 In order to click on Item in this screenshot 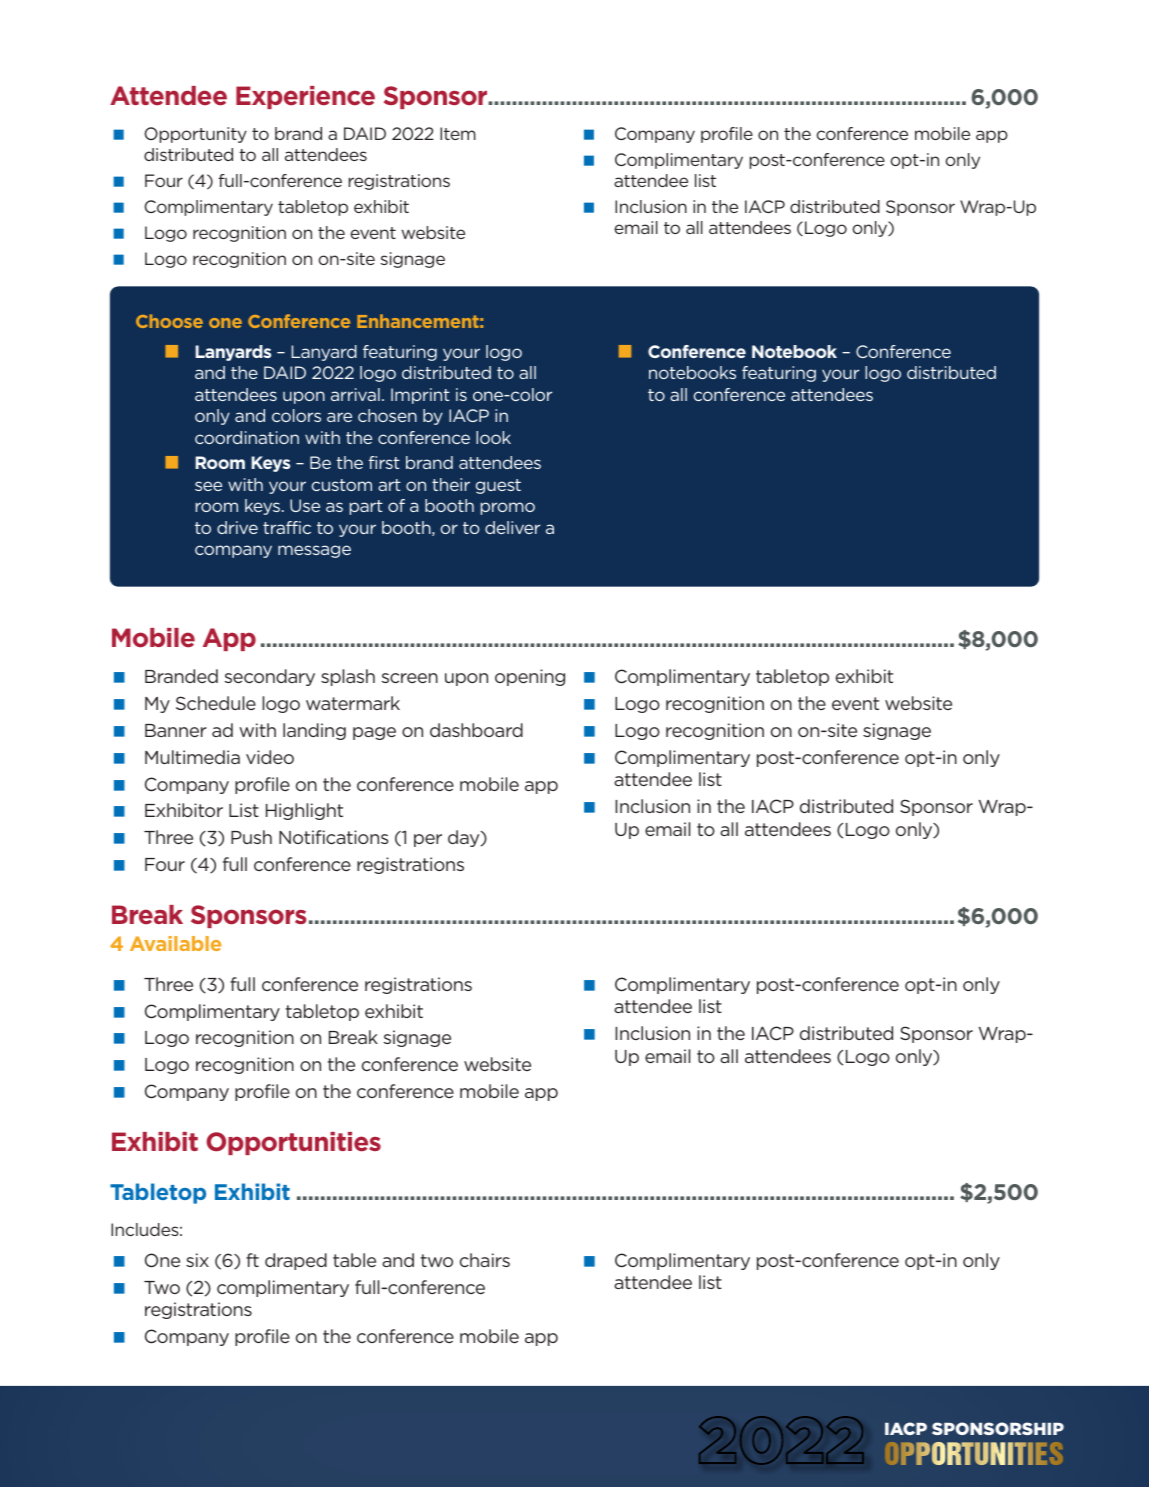, I will do `click(458, 133)`.
